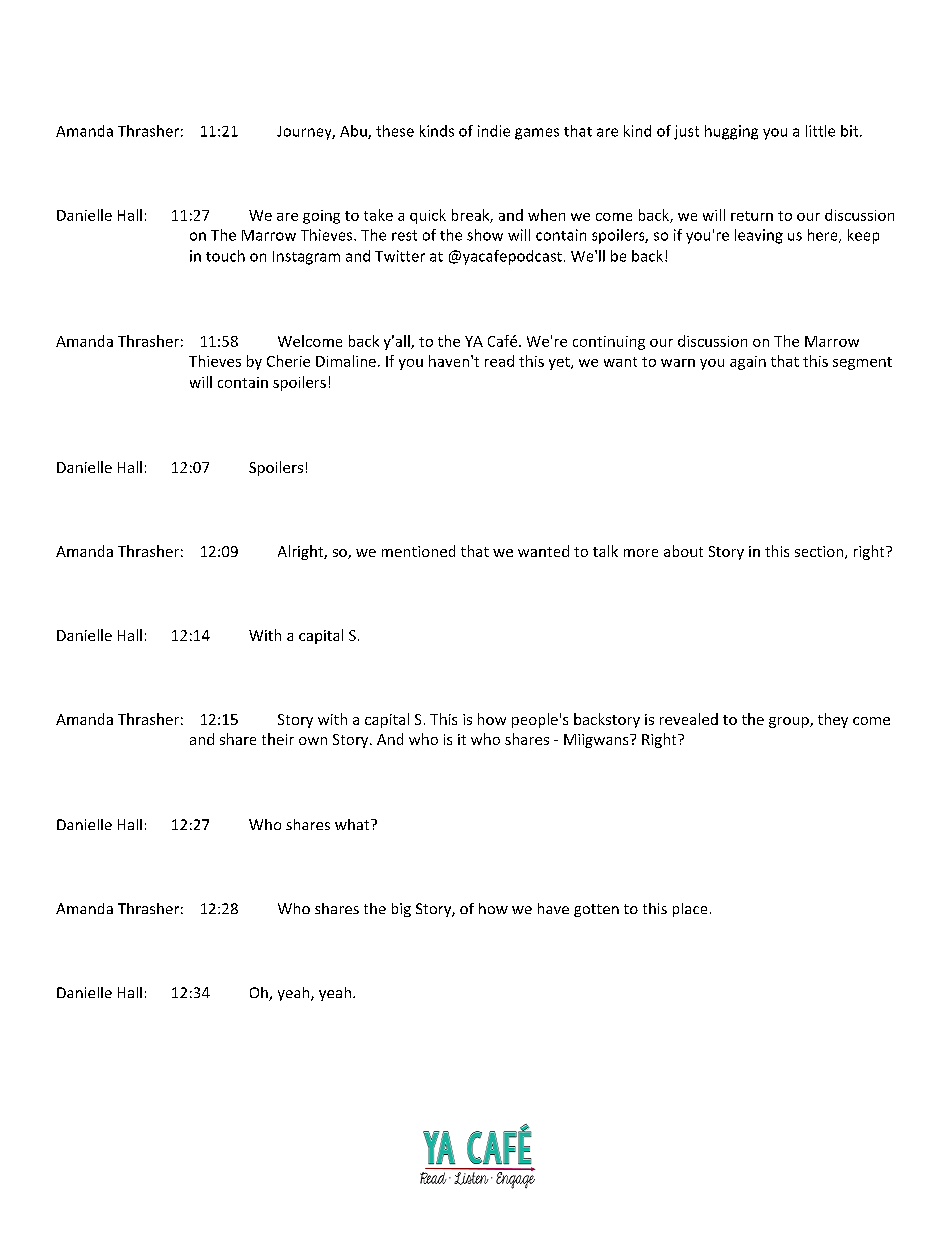 The width and height of the image is (952, 1233). I want to click on little, so click(820, 131).
